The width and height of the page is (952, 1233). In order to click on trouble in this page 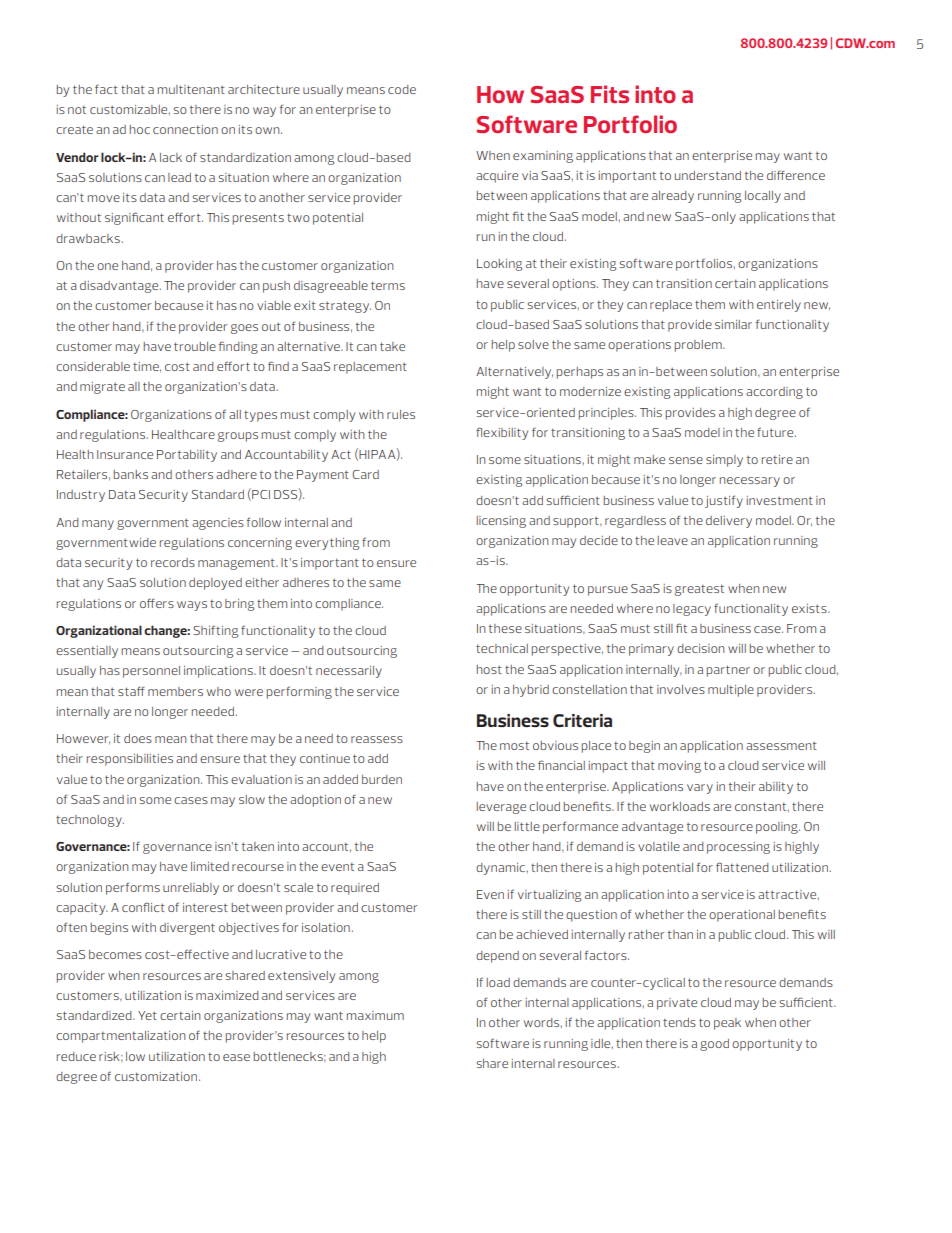, I will do `click(195, 346)`.
